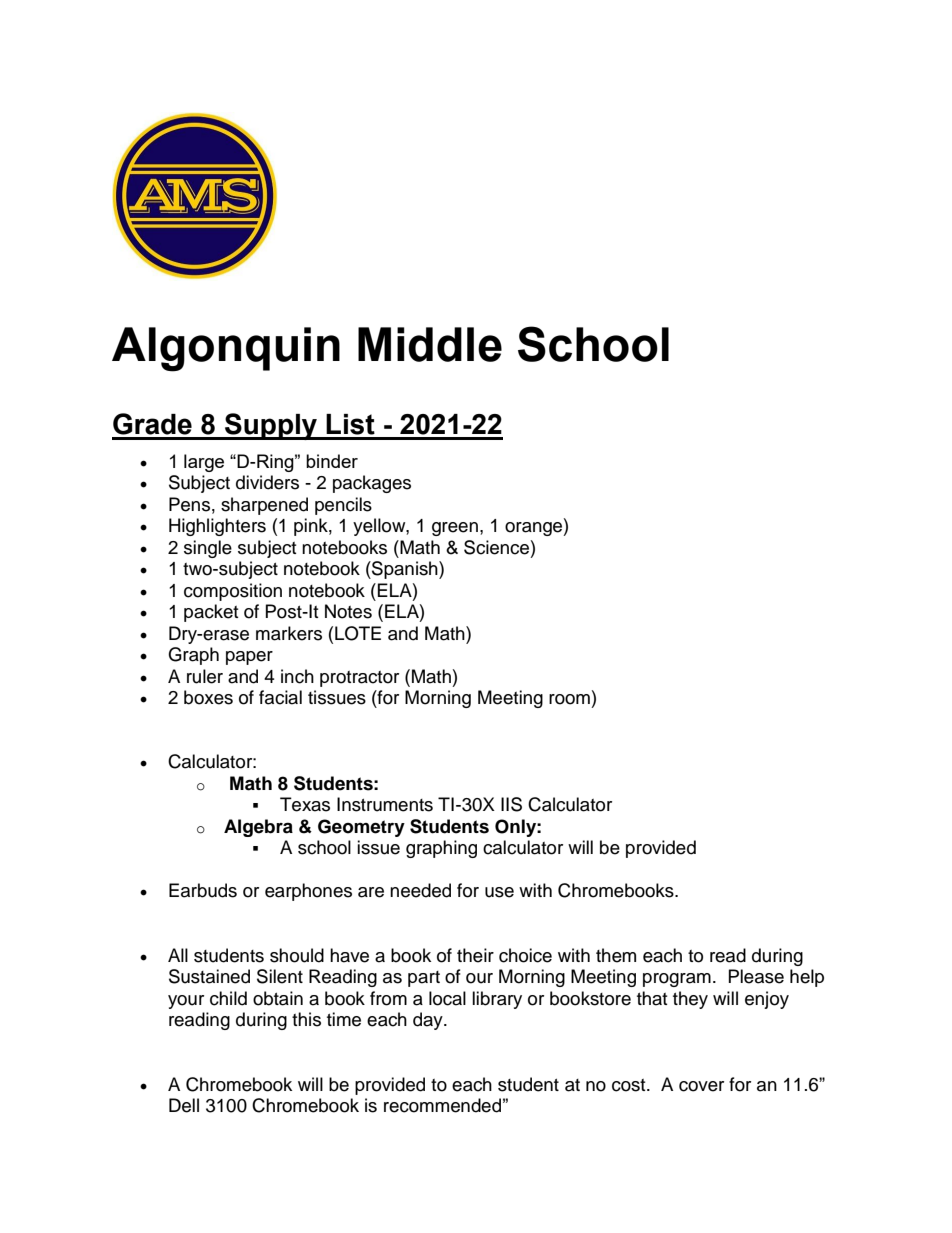 The height and width of the page is (1233, 952). I want to click on facial, so click(280, 697).
